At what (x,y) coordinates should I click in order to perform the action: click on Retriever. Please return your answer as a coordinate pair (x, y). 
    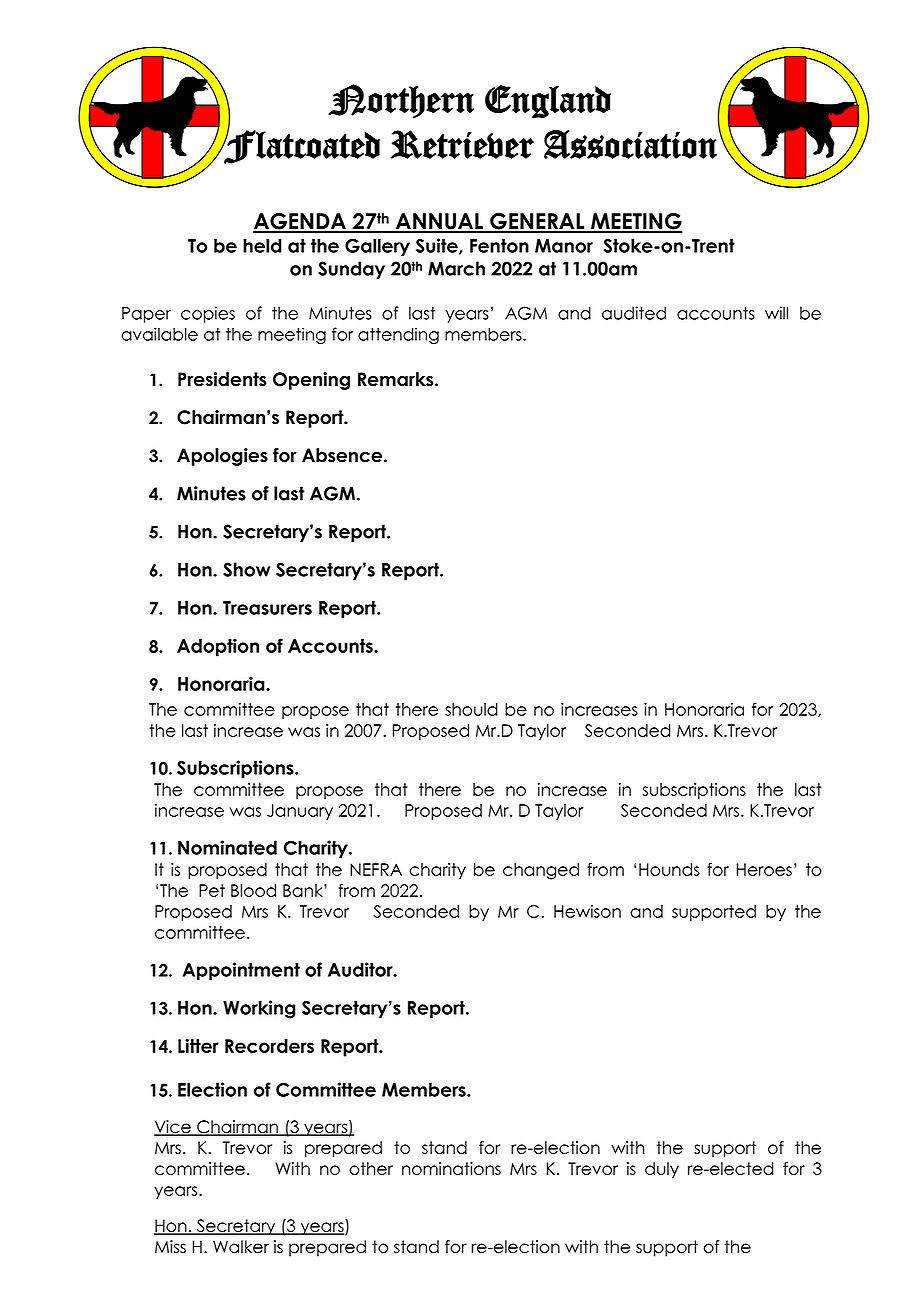
    Looking at the image, I should click on (462, 144).
